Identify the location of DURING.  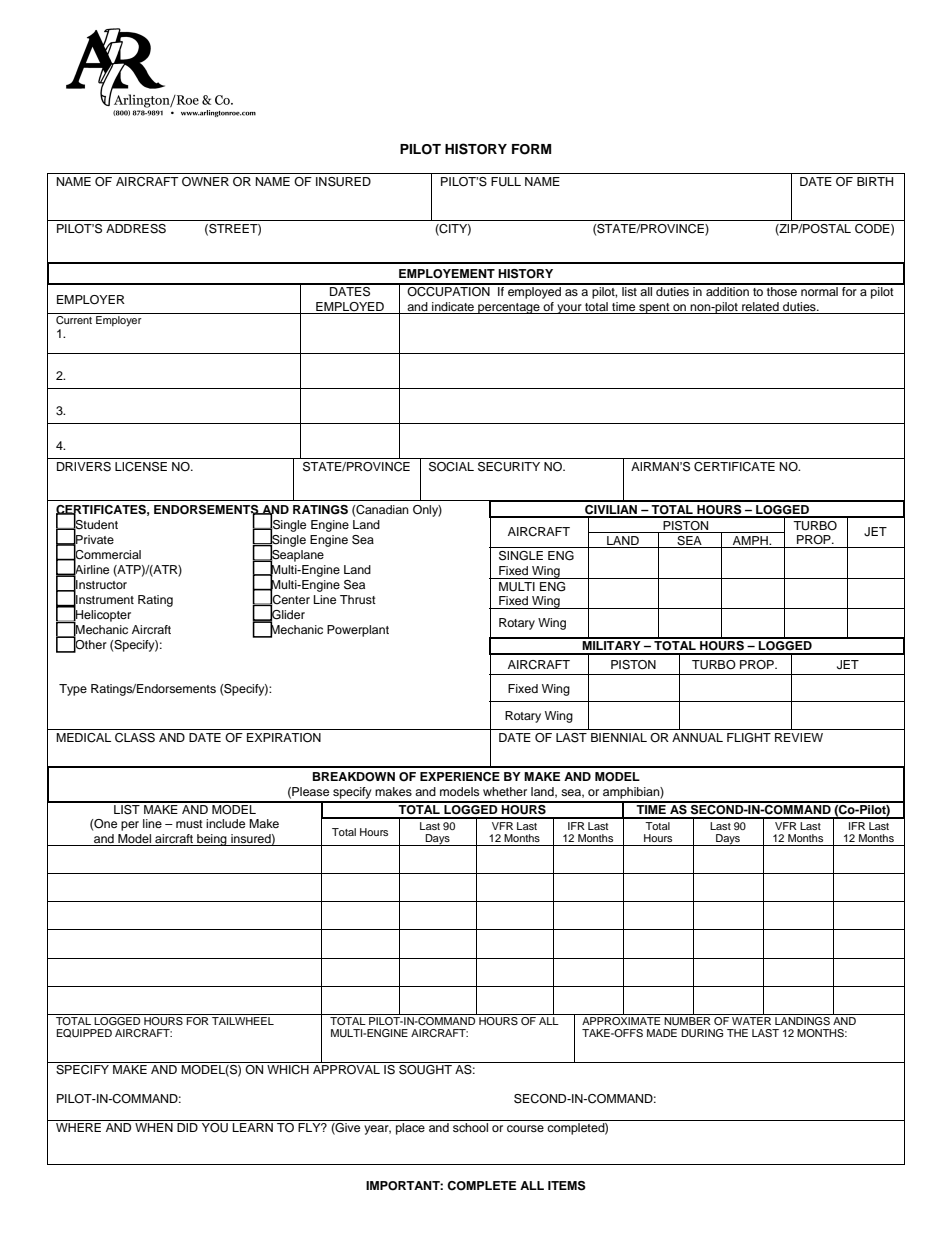
(702, 1033).
